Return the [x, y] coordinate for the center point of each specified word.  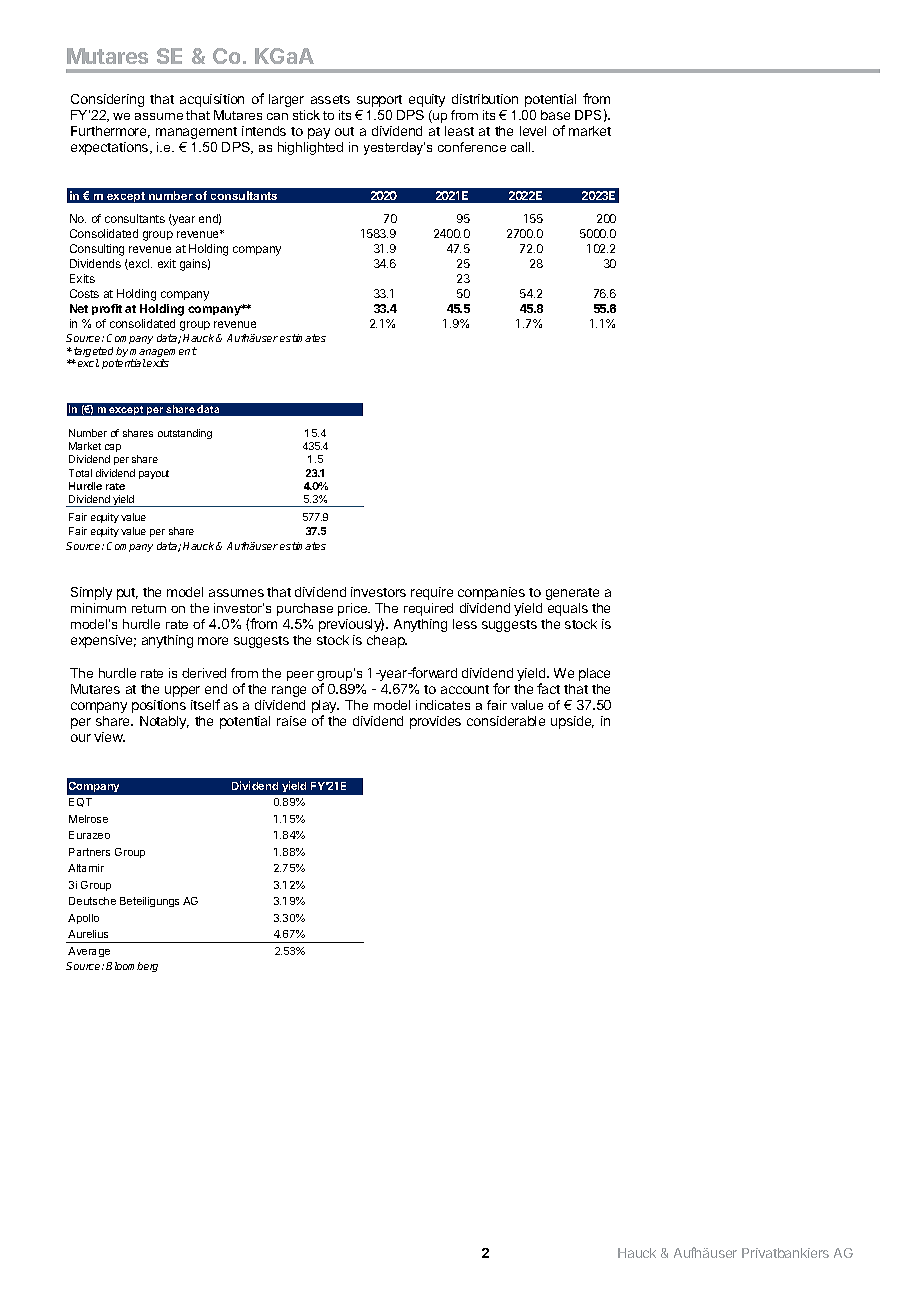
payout [154, 474]
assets [330, 99]
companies [491, 593]
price [354, 609]
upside [572, 722]
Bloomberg [132, 967]
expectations [111, 148]
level [533, 131]
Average [89, 952]
